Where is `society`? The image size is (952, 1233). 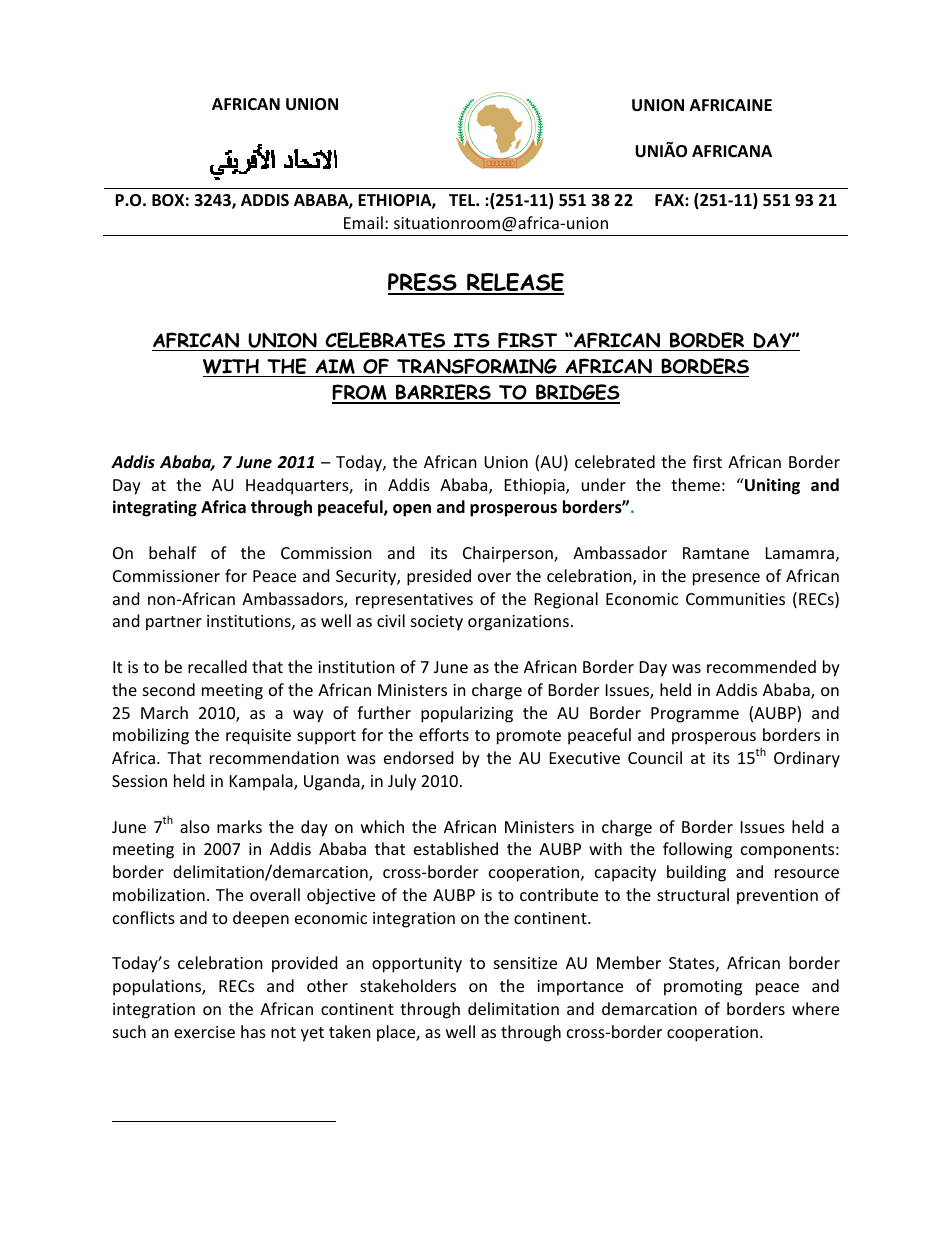 society is located at coordinates (437, 623).
